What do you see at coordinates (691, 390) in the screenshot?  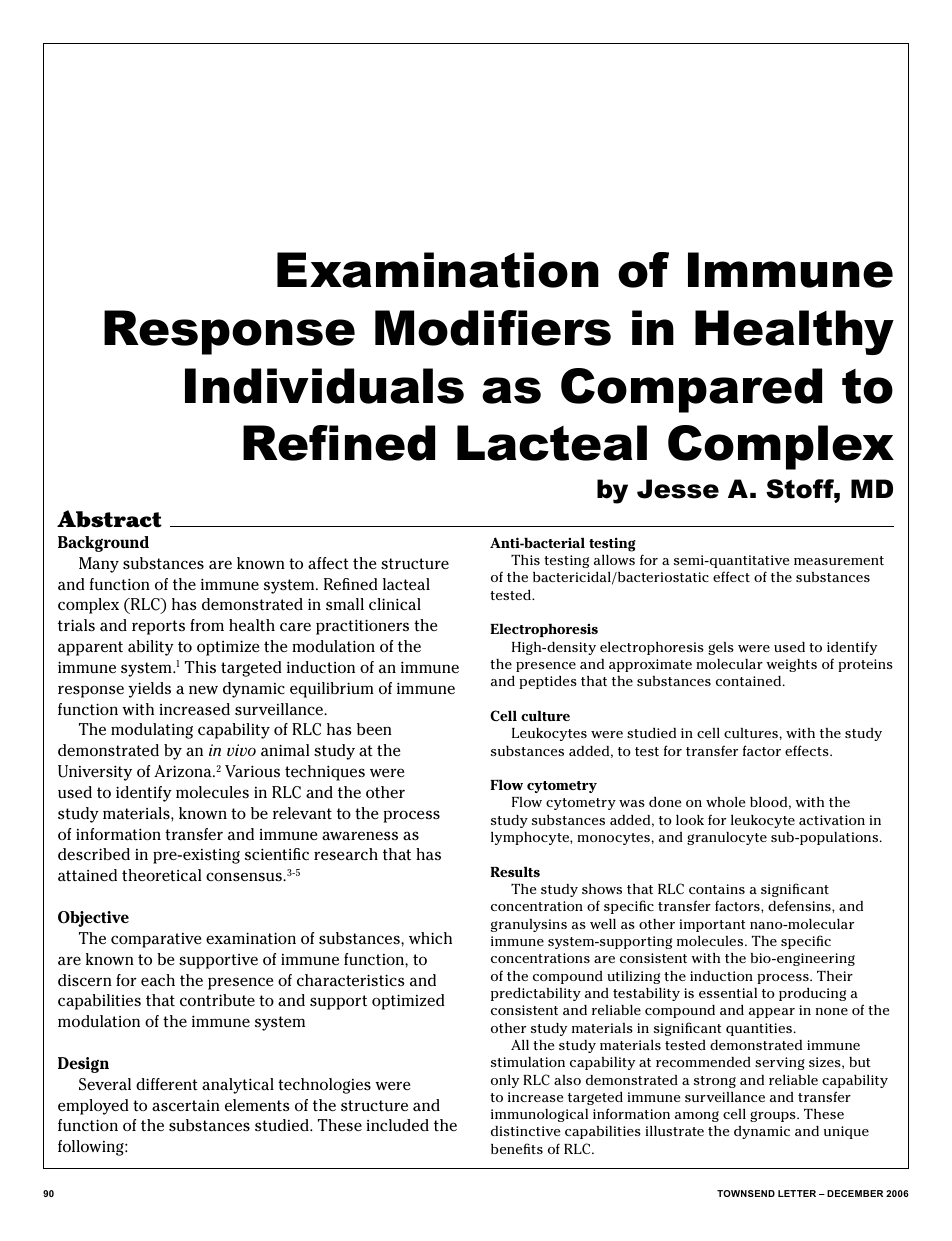 I see `Compared` at bounding box center [691, 390].
